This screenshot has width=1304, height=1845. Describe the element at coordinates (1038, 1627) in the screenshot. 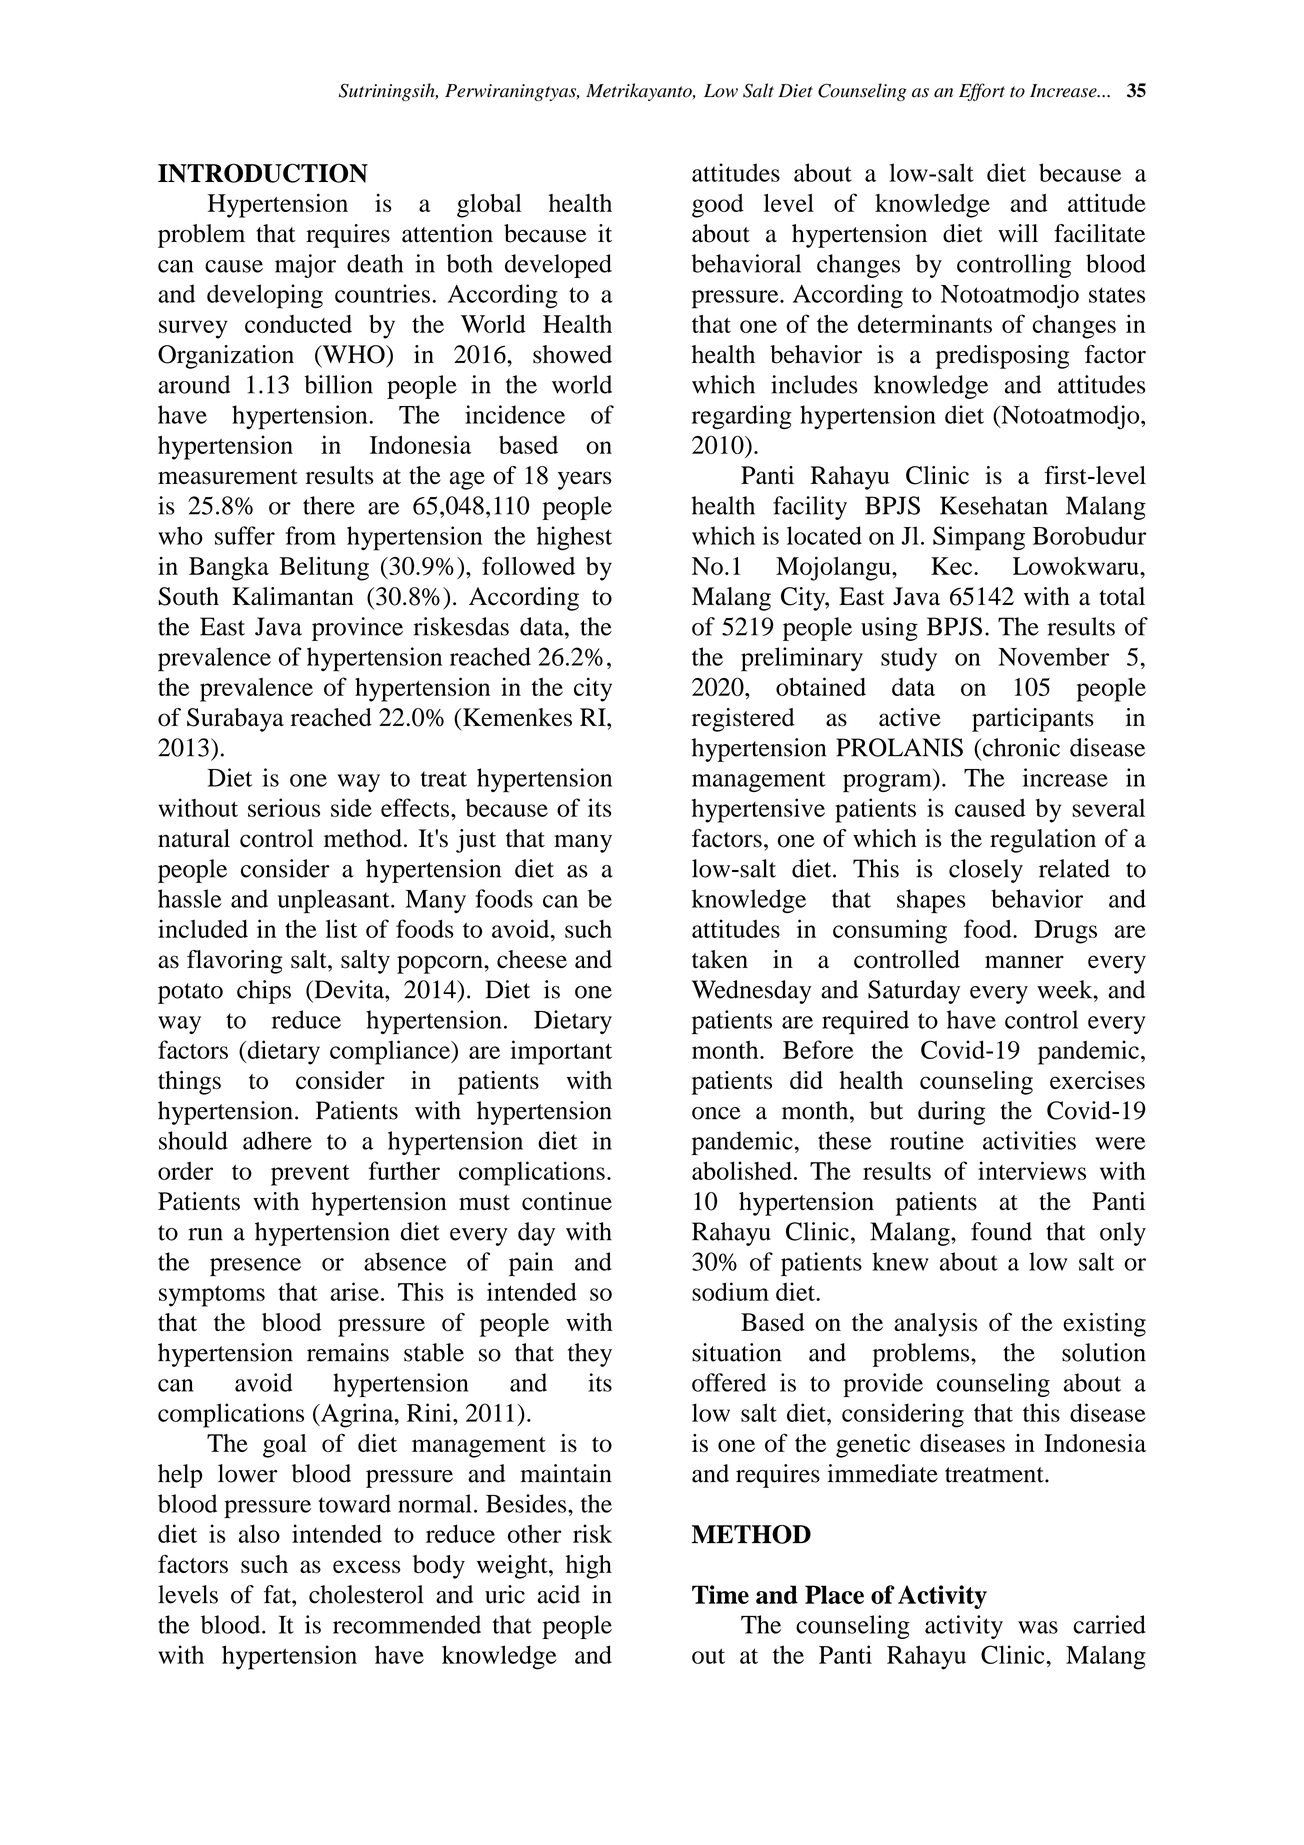

I see `was` at that location.
